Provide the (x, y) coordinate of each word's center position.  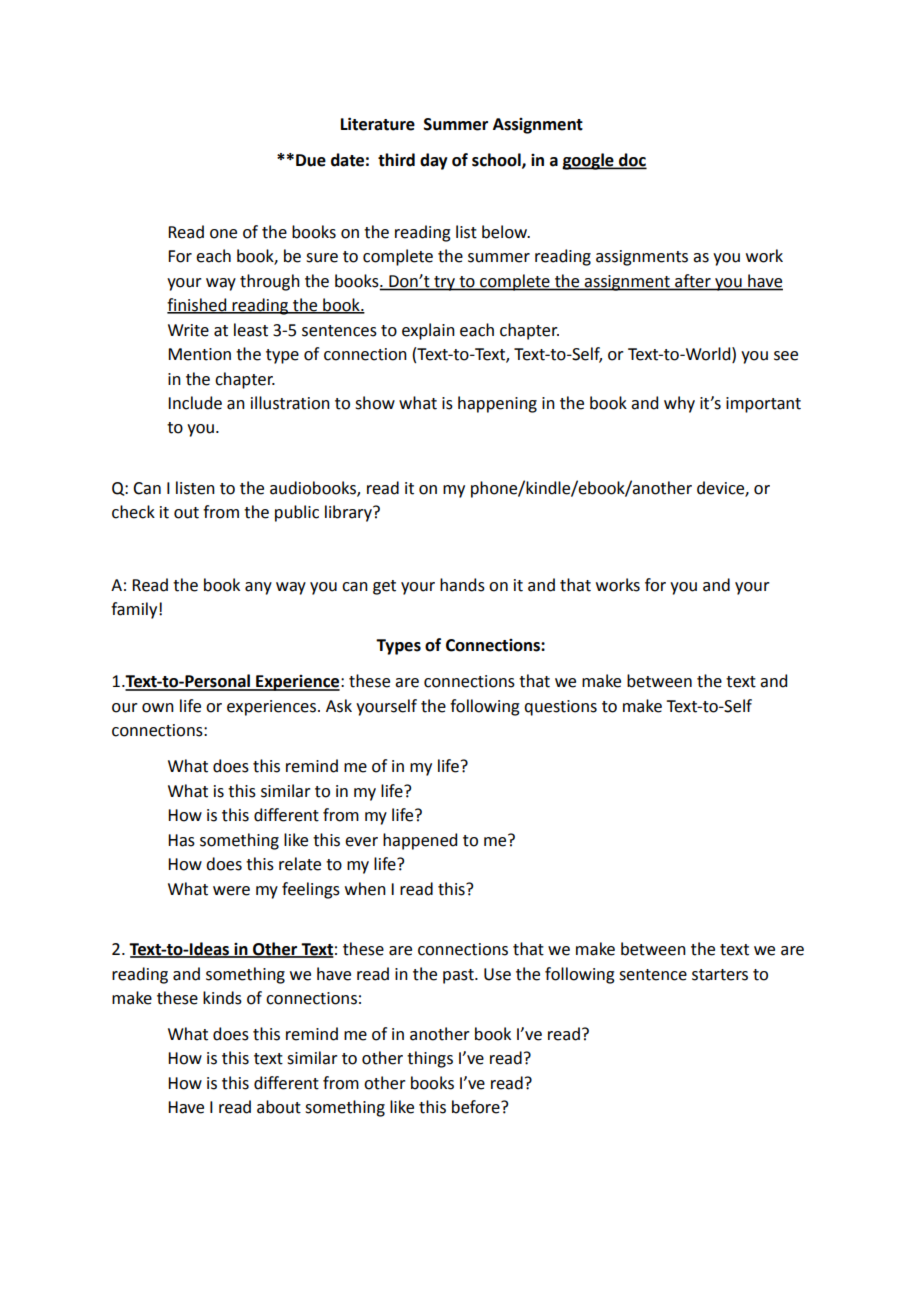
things (430, 1059)
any (258, 588)
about (279, 1107)
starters (720, 975)
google (589, 161)
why (679, 404)
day (434, 161)
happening (497, 404)
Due (311, 160)
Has (181, 840)
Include (195, 403)
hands (462, 585)
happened (420, 841)
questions (560, 708)
